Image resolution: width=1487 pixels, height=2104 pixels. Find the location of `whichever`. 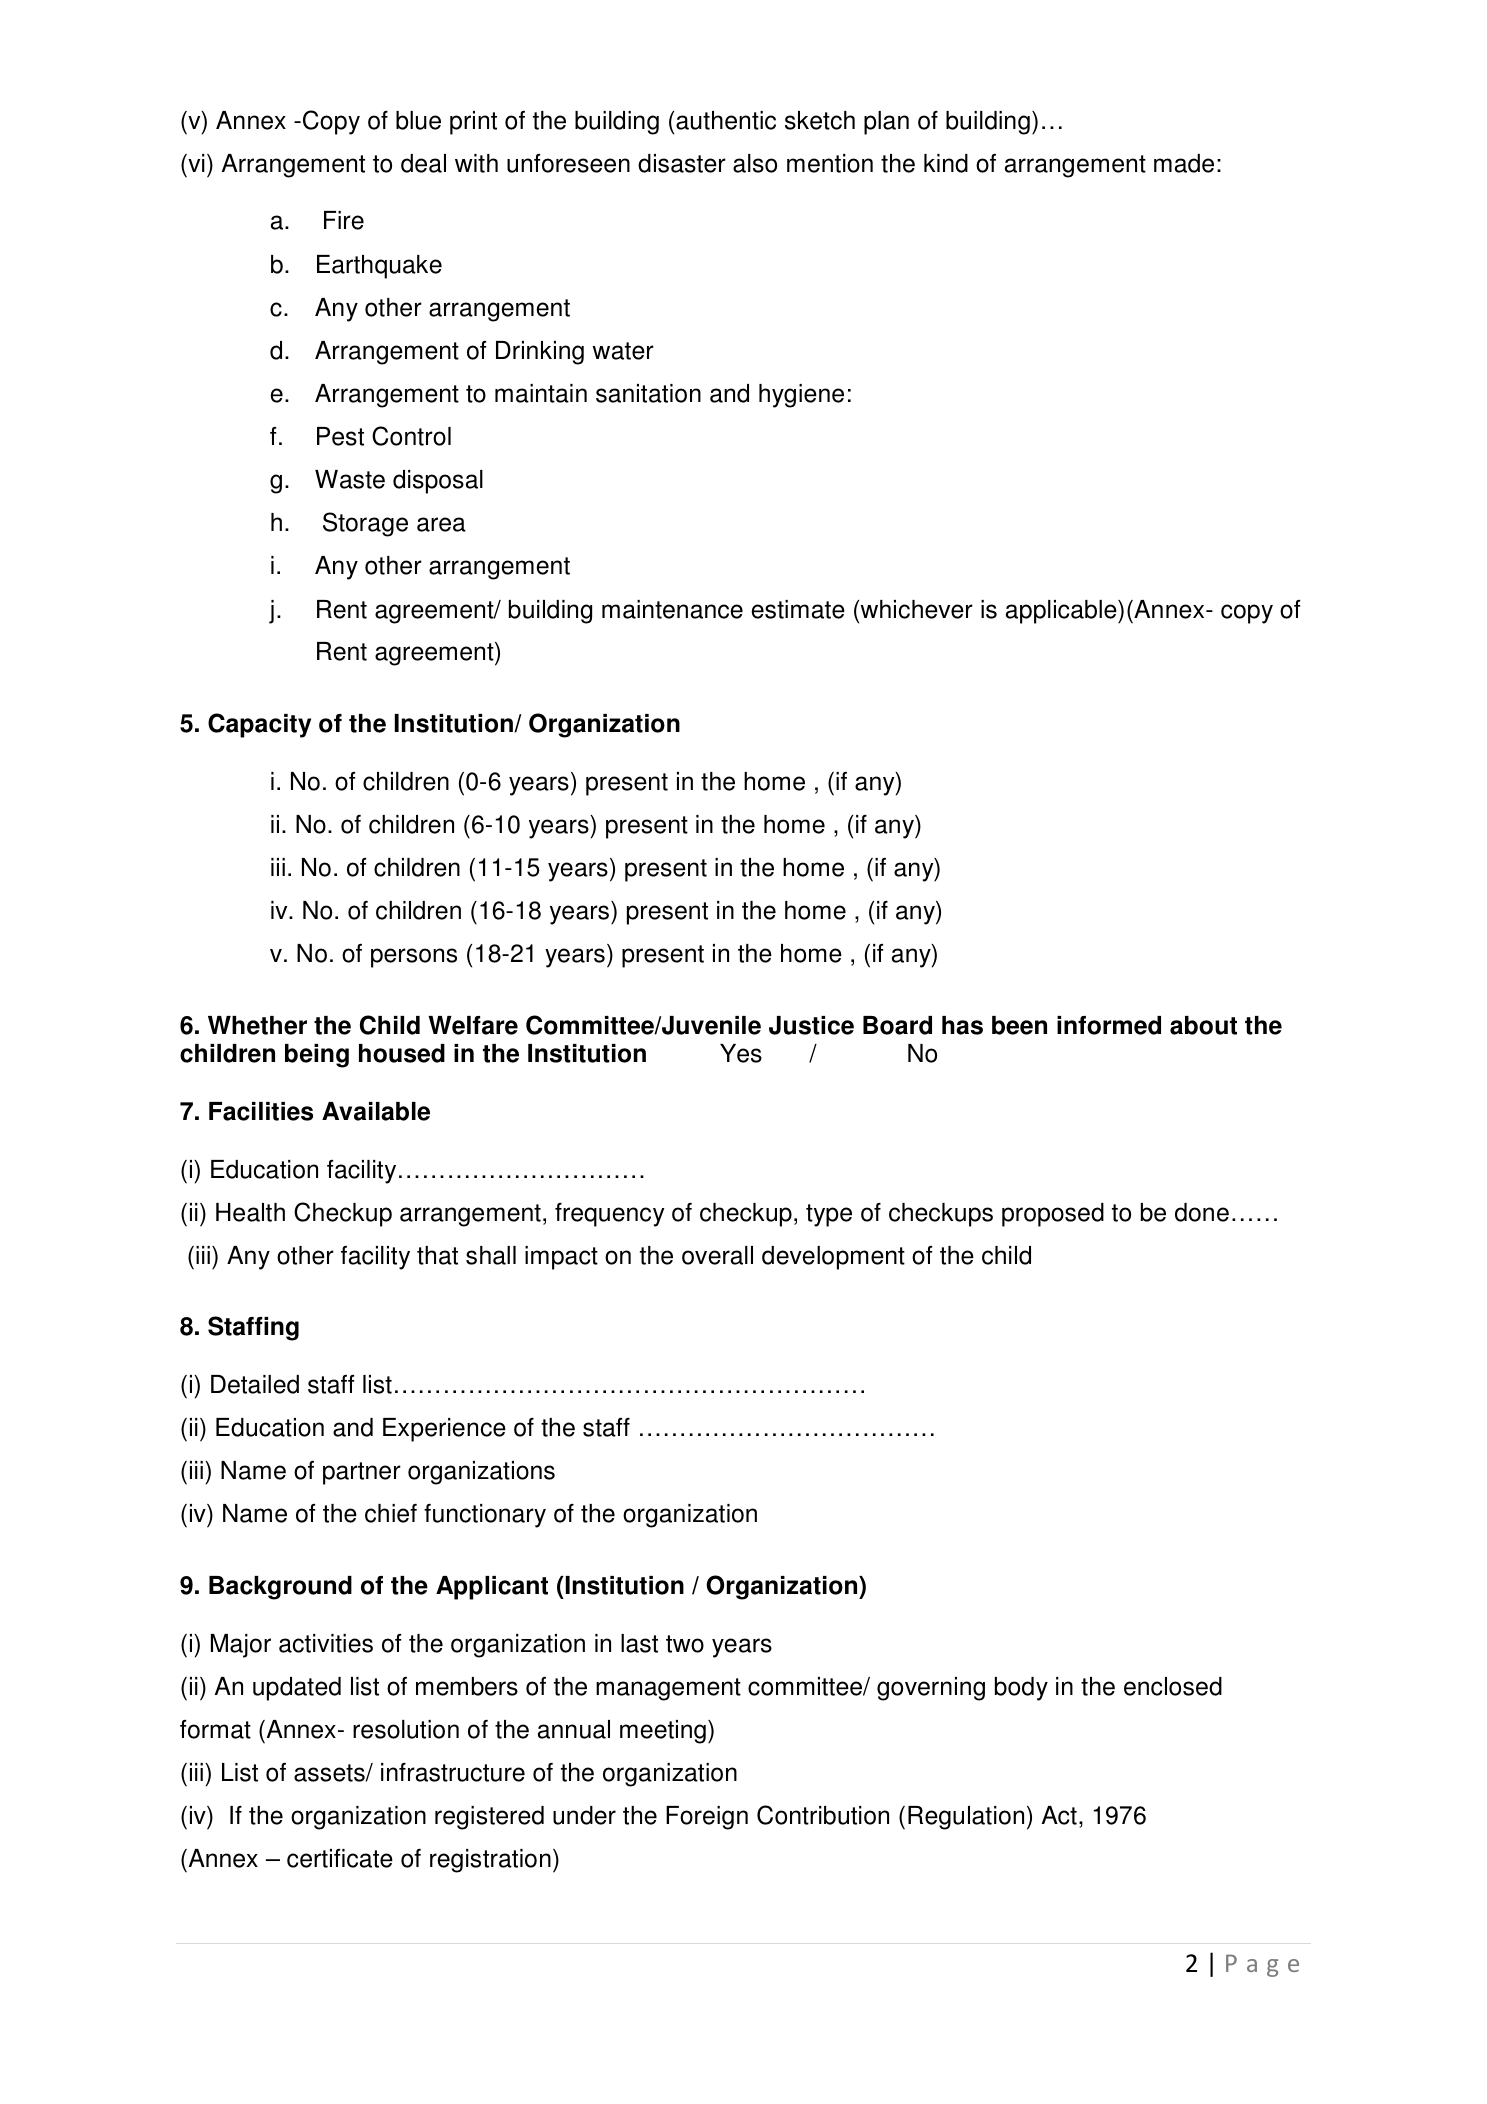

whichever is located at coordinates (915, 609).
